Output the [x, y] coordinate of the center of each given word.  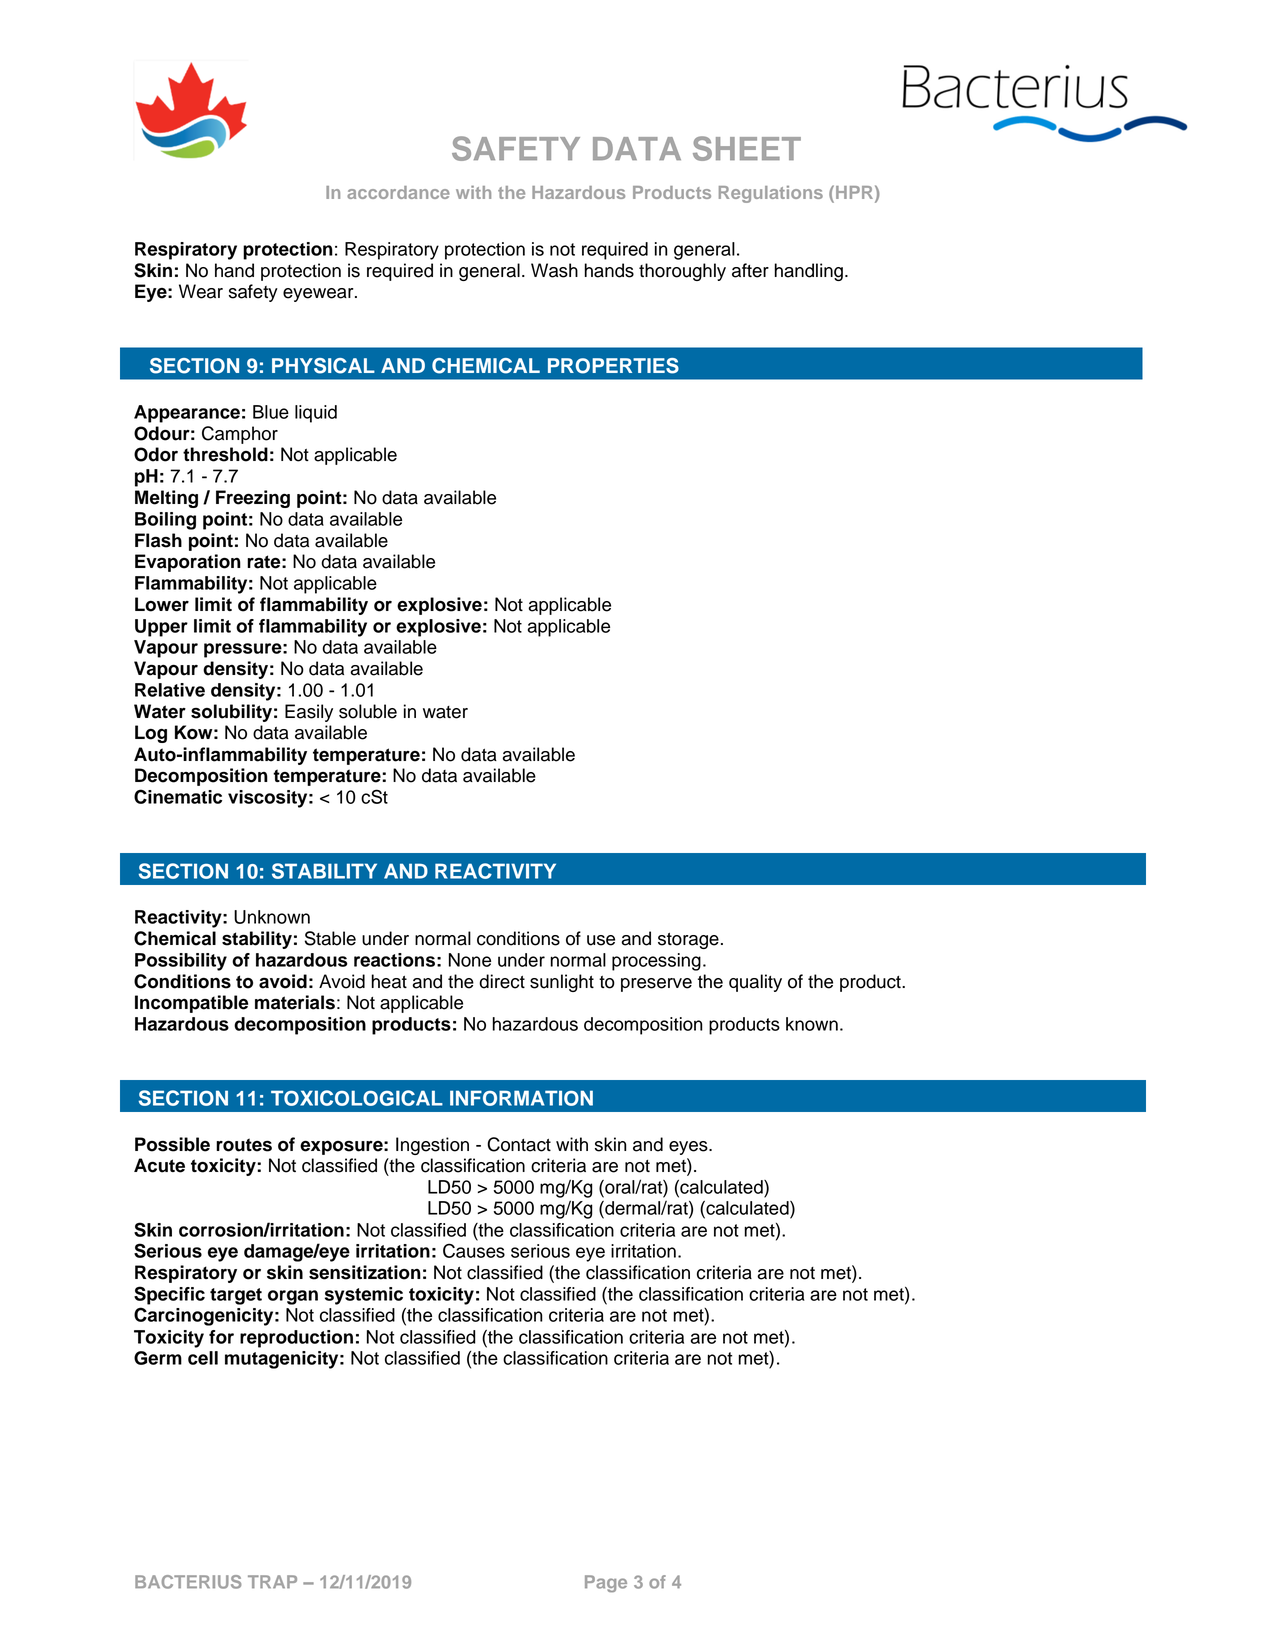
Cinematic [178, 796]
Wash [554, 270]
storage [688, 941]
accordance [398, 192]
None [470, 960]
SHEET [747, 148]
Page [606, 1583]
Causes [474, 1250]
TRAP [272, 1582]
